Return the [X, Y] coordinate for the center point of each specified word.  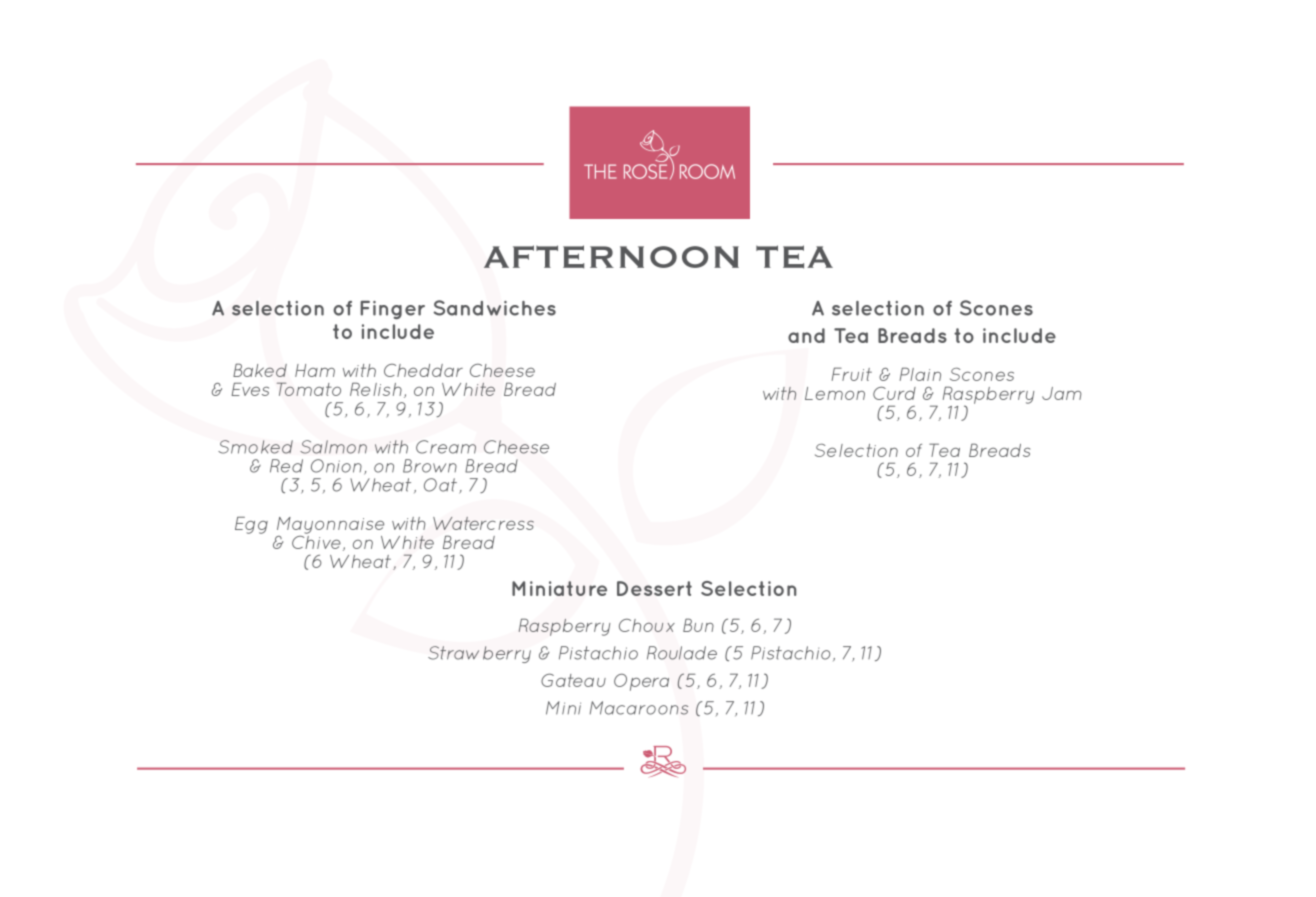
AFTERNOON [611, 257]
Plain [920, 374]
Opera [641, 682]
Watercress [483, 523]
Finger [392, 310]
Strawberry [479, 654]
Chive [316, 541]
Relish [376, 389]
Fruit [852, 374]
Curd [894, 393]
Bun [698, 625]
